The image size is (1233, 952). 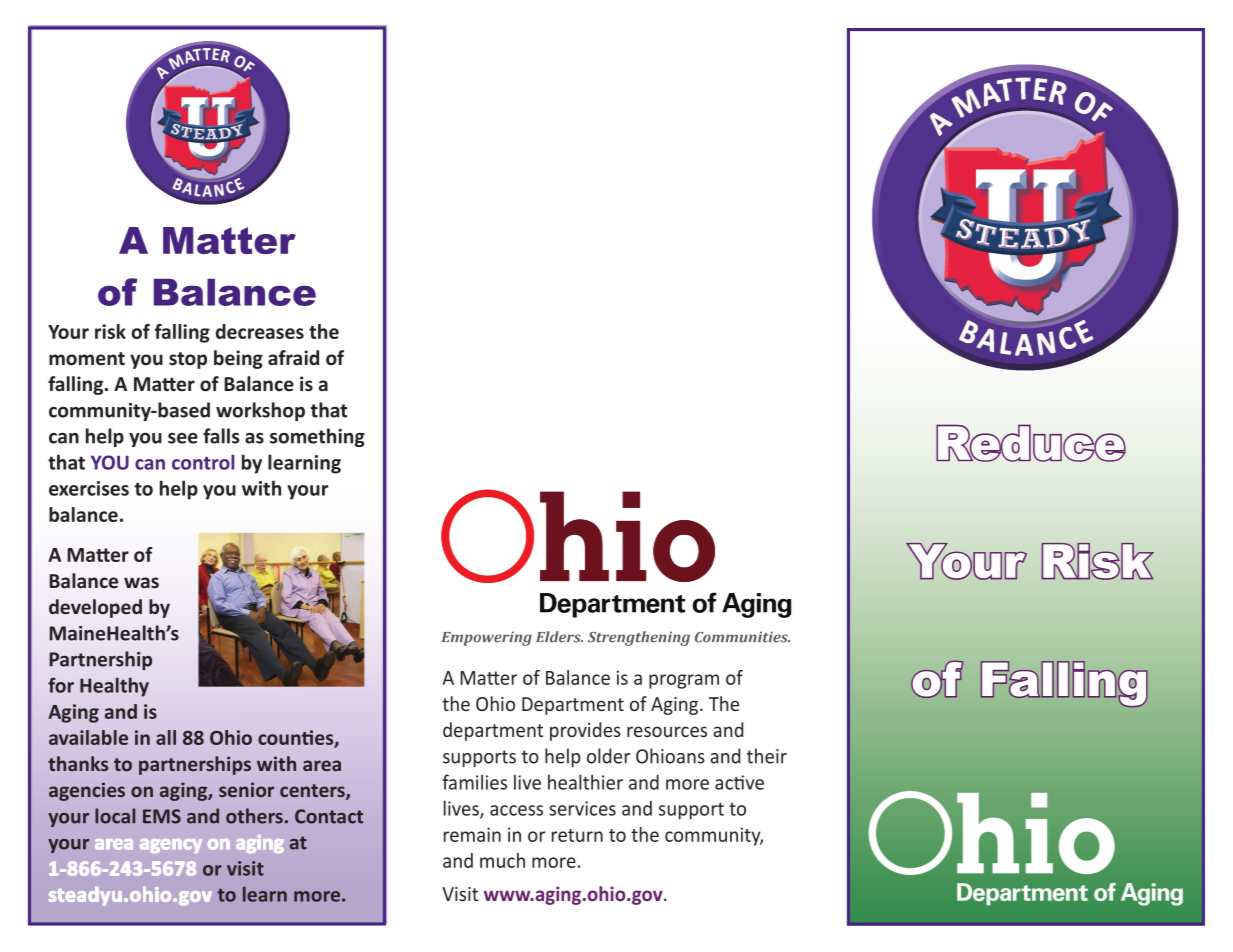 I want to click on decreases, so click(x=260, y=331).
